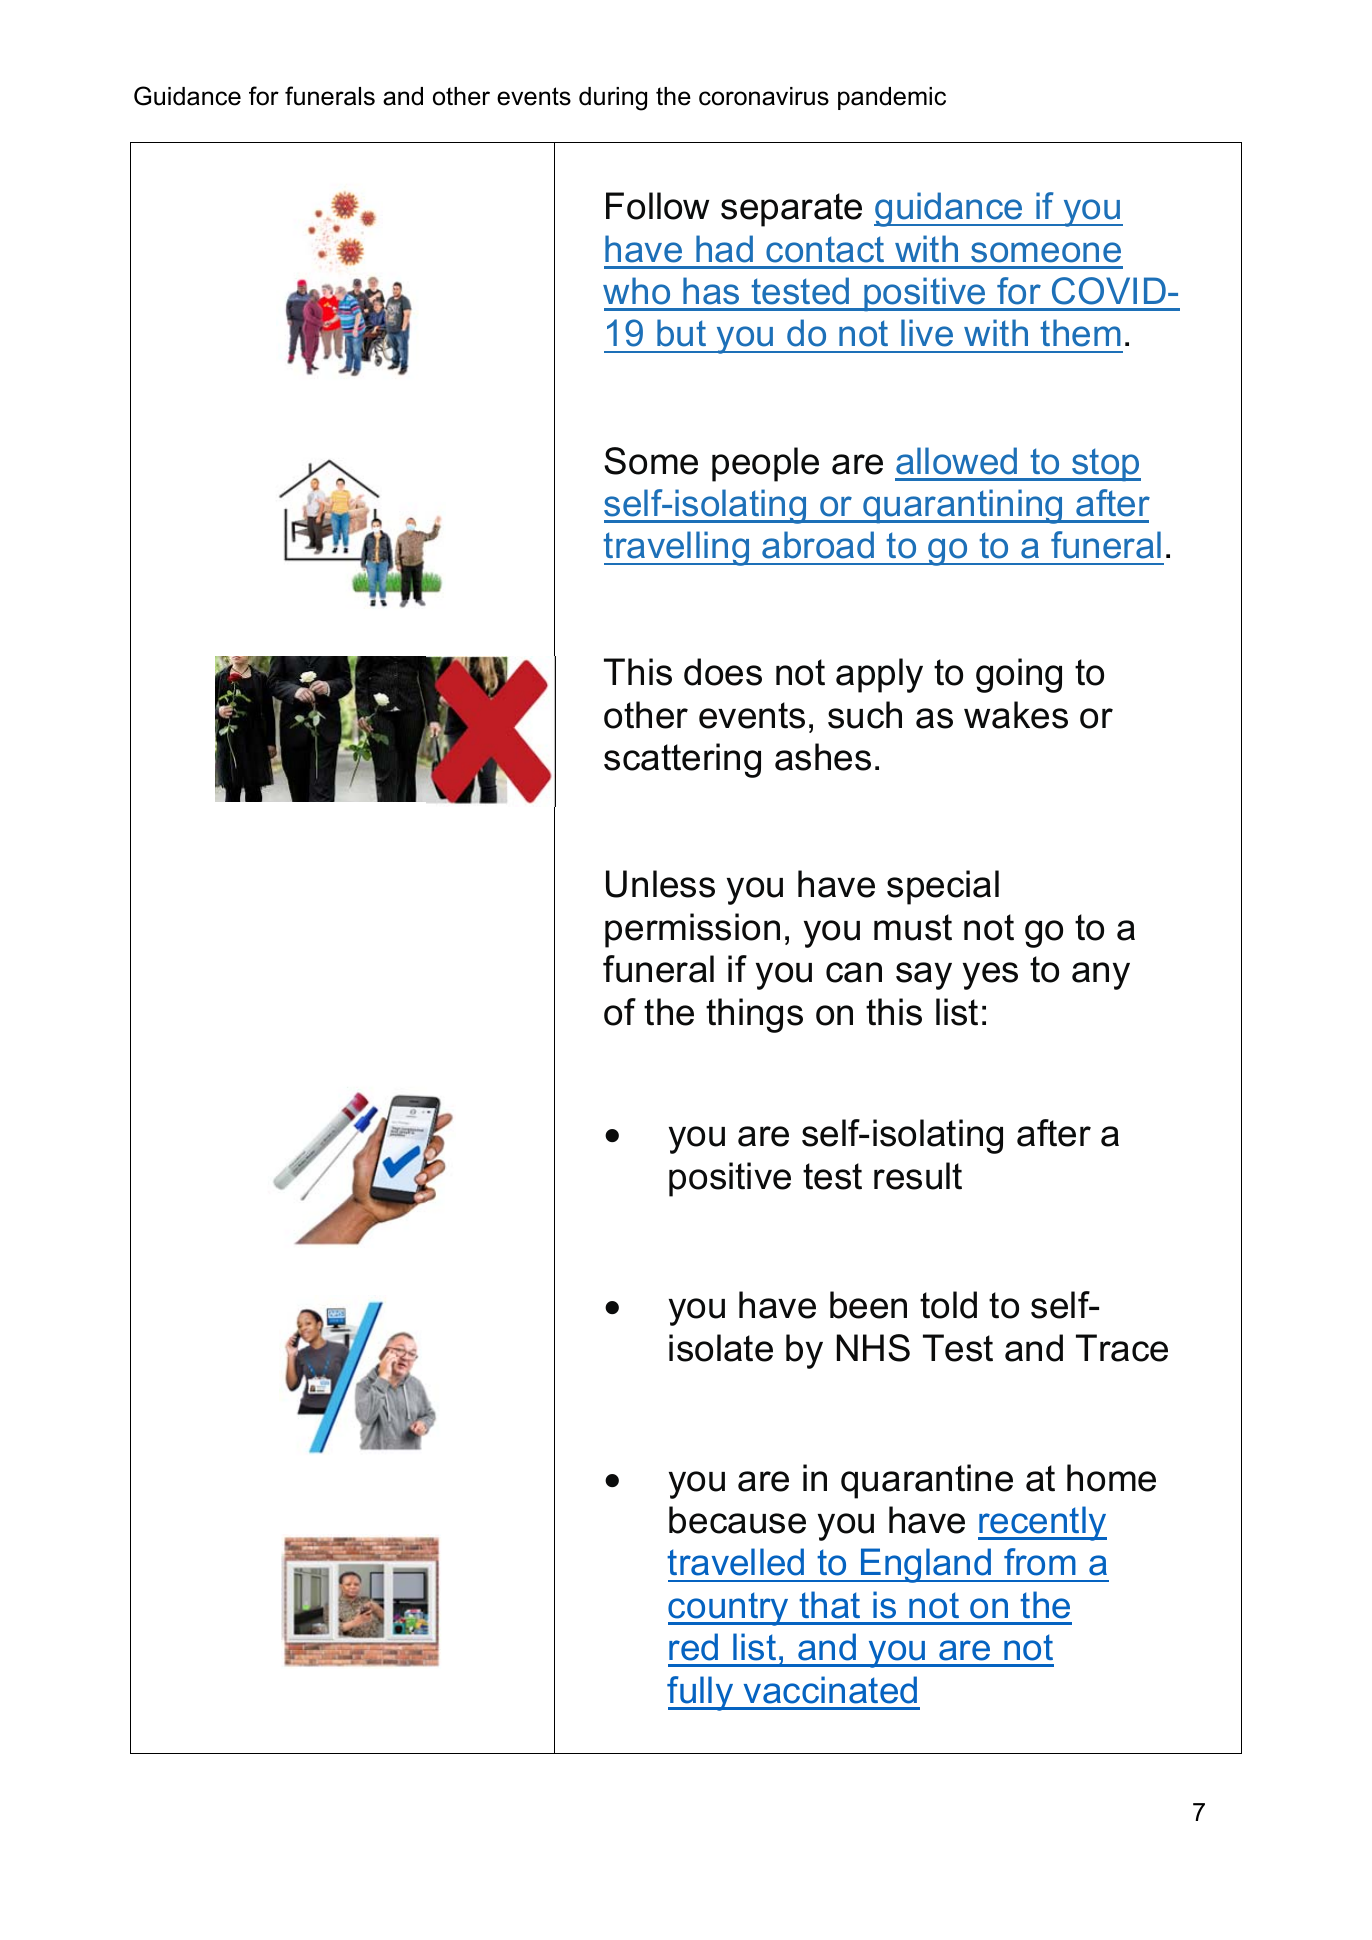  Describe the element at coordinates (1080, 333) in the screenshot. I see `them` at that location.
